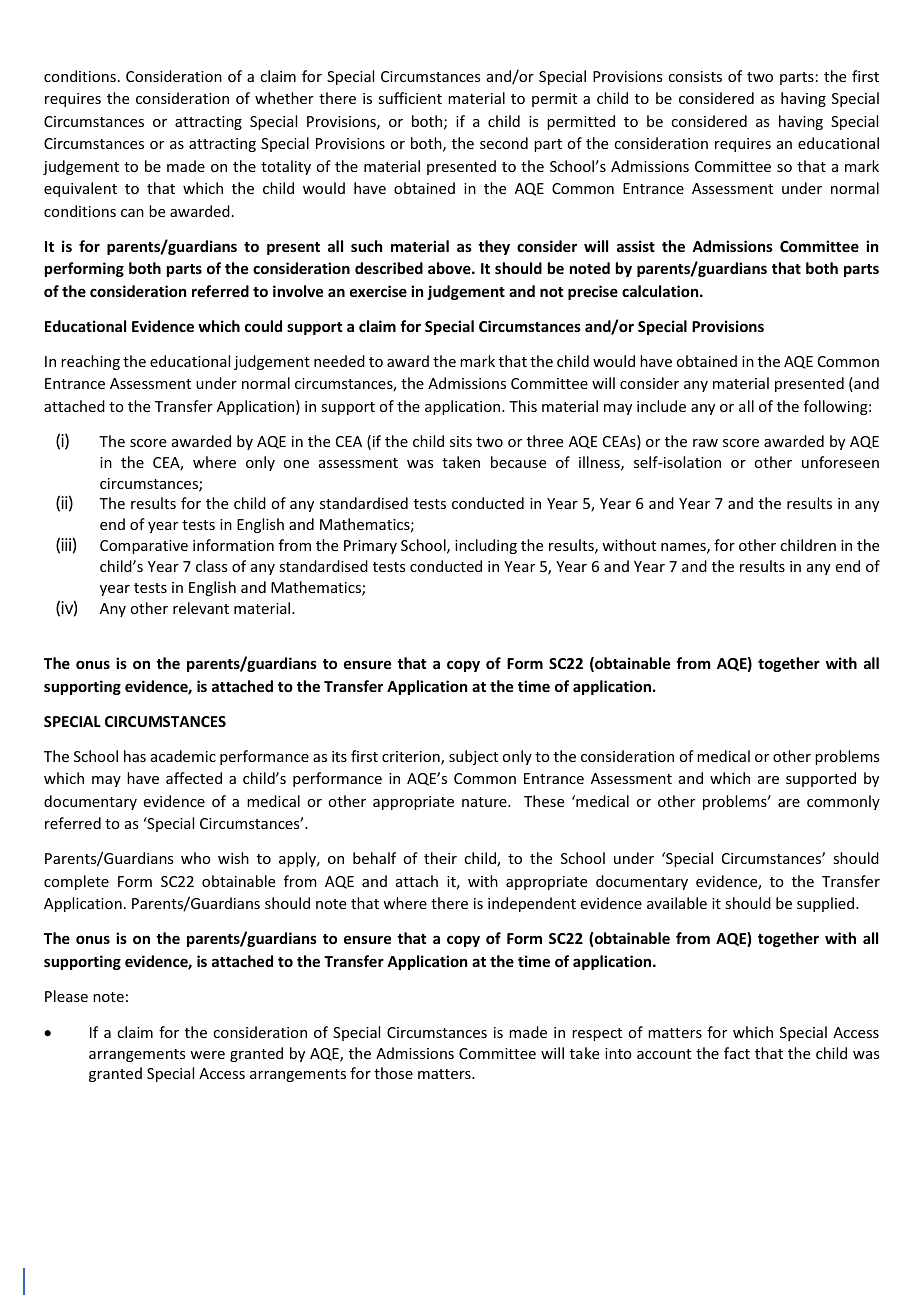 The image size is (924, 1308). What do you see at coordinates (207, 1055) in the page?
I see `were` at bounding box center [207, 1055].
